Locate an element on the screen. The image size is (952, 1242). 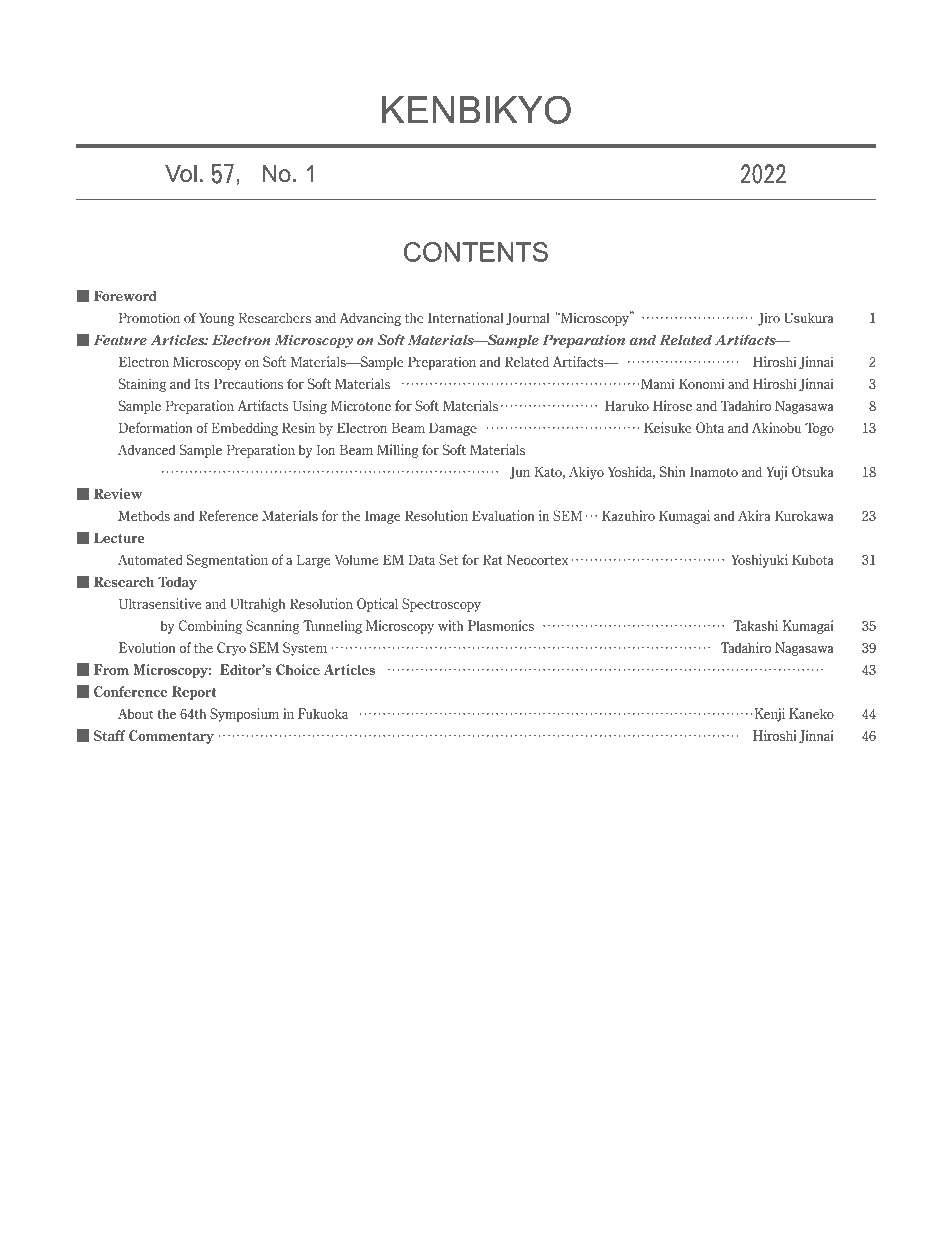
Damage is located at coordinates (453, 429).
